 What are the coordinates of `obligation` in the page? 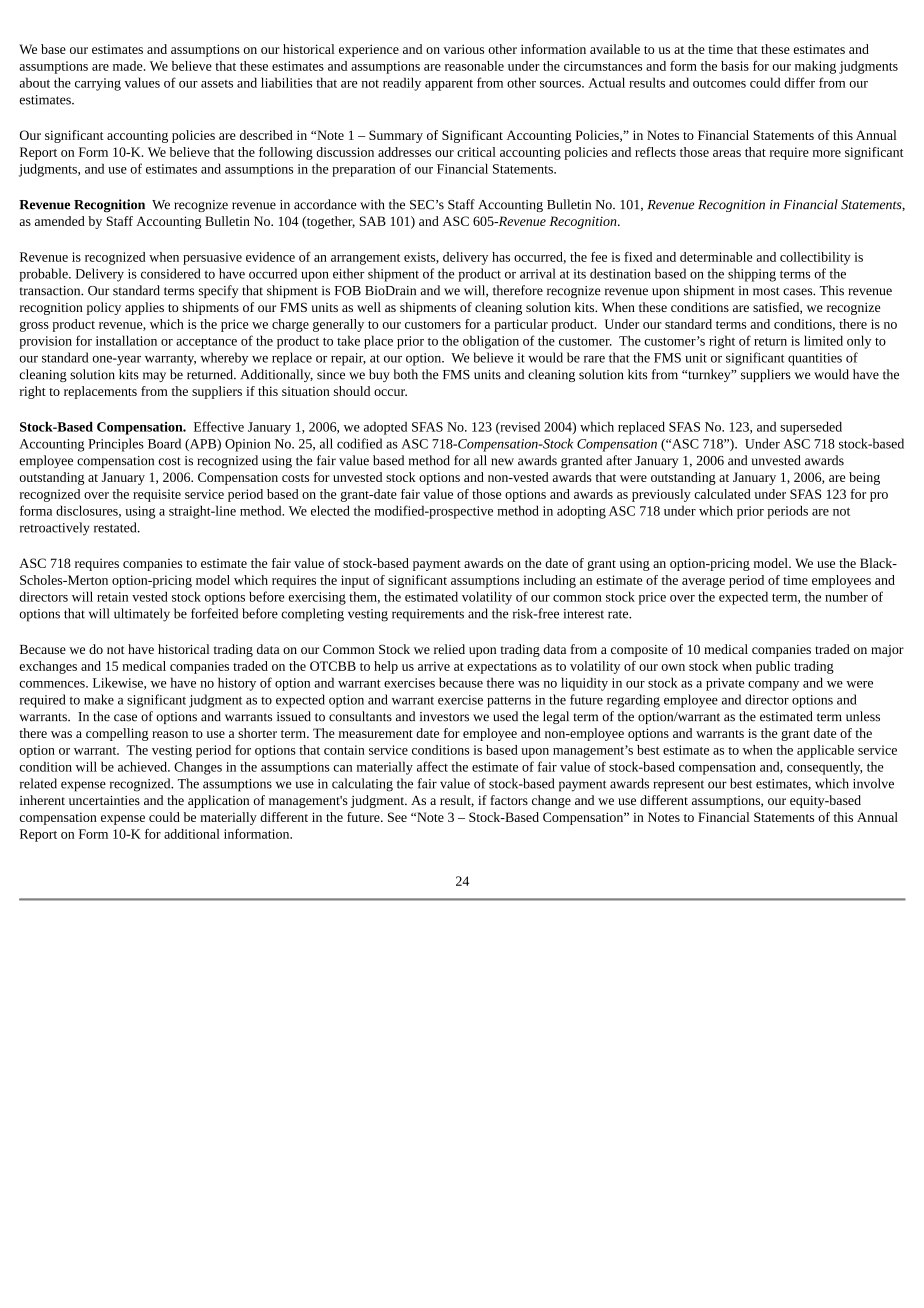 It's located at (491, 342).
